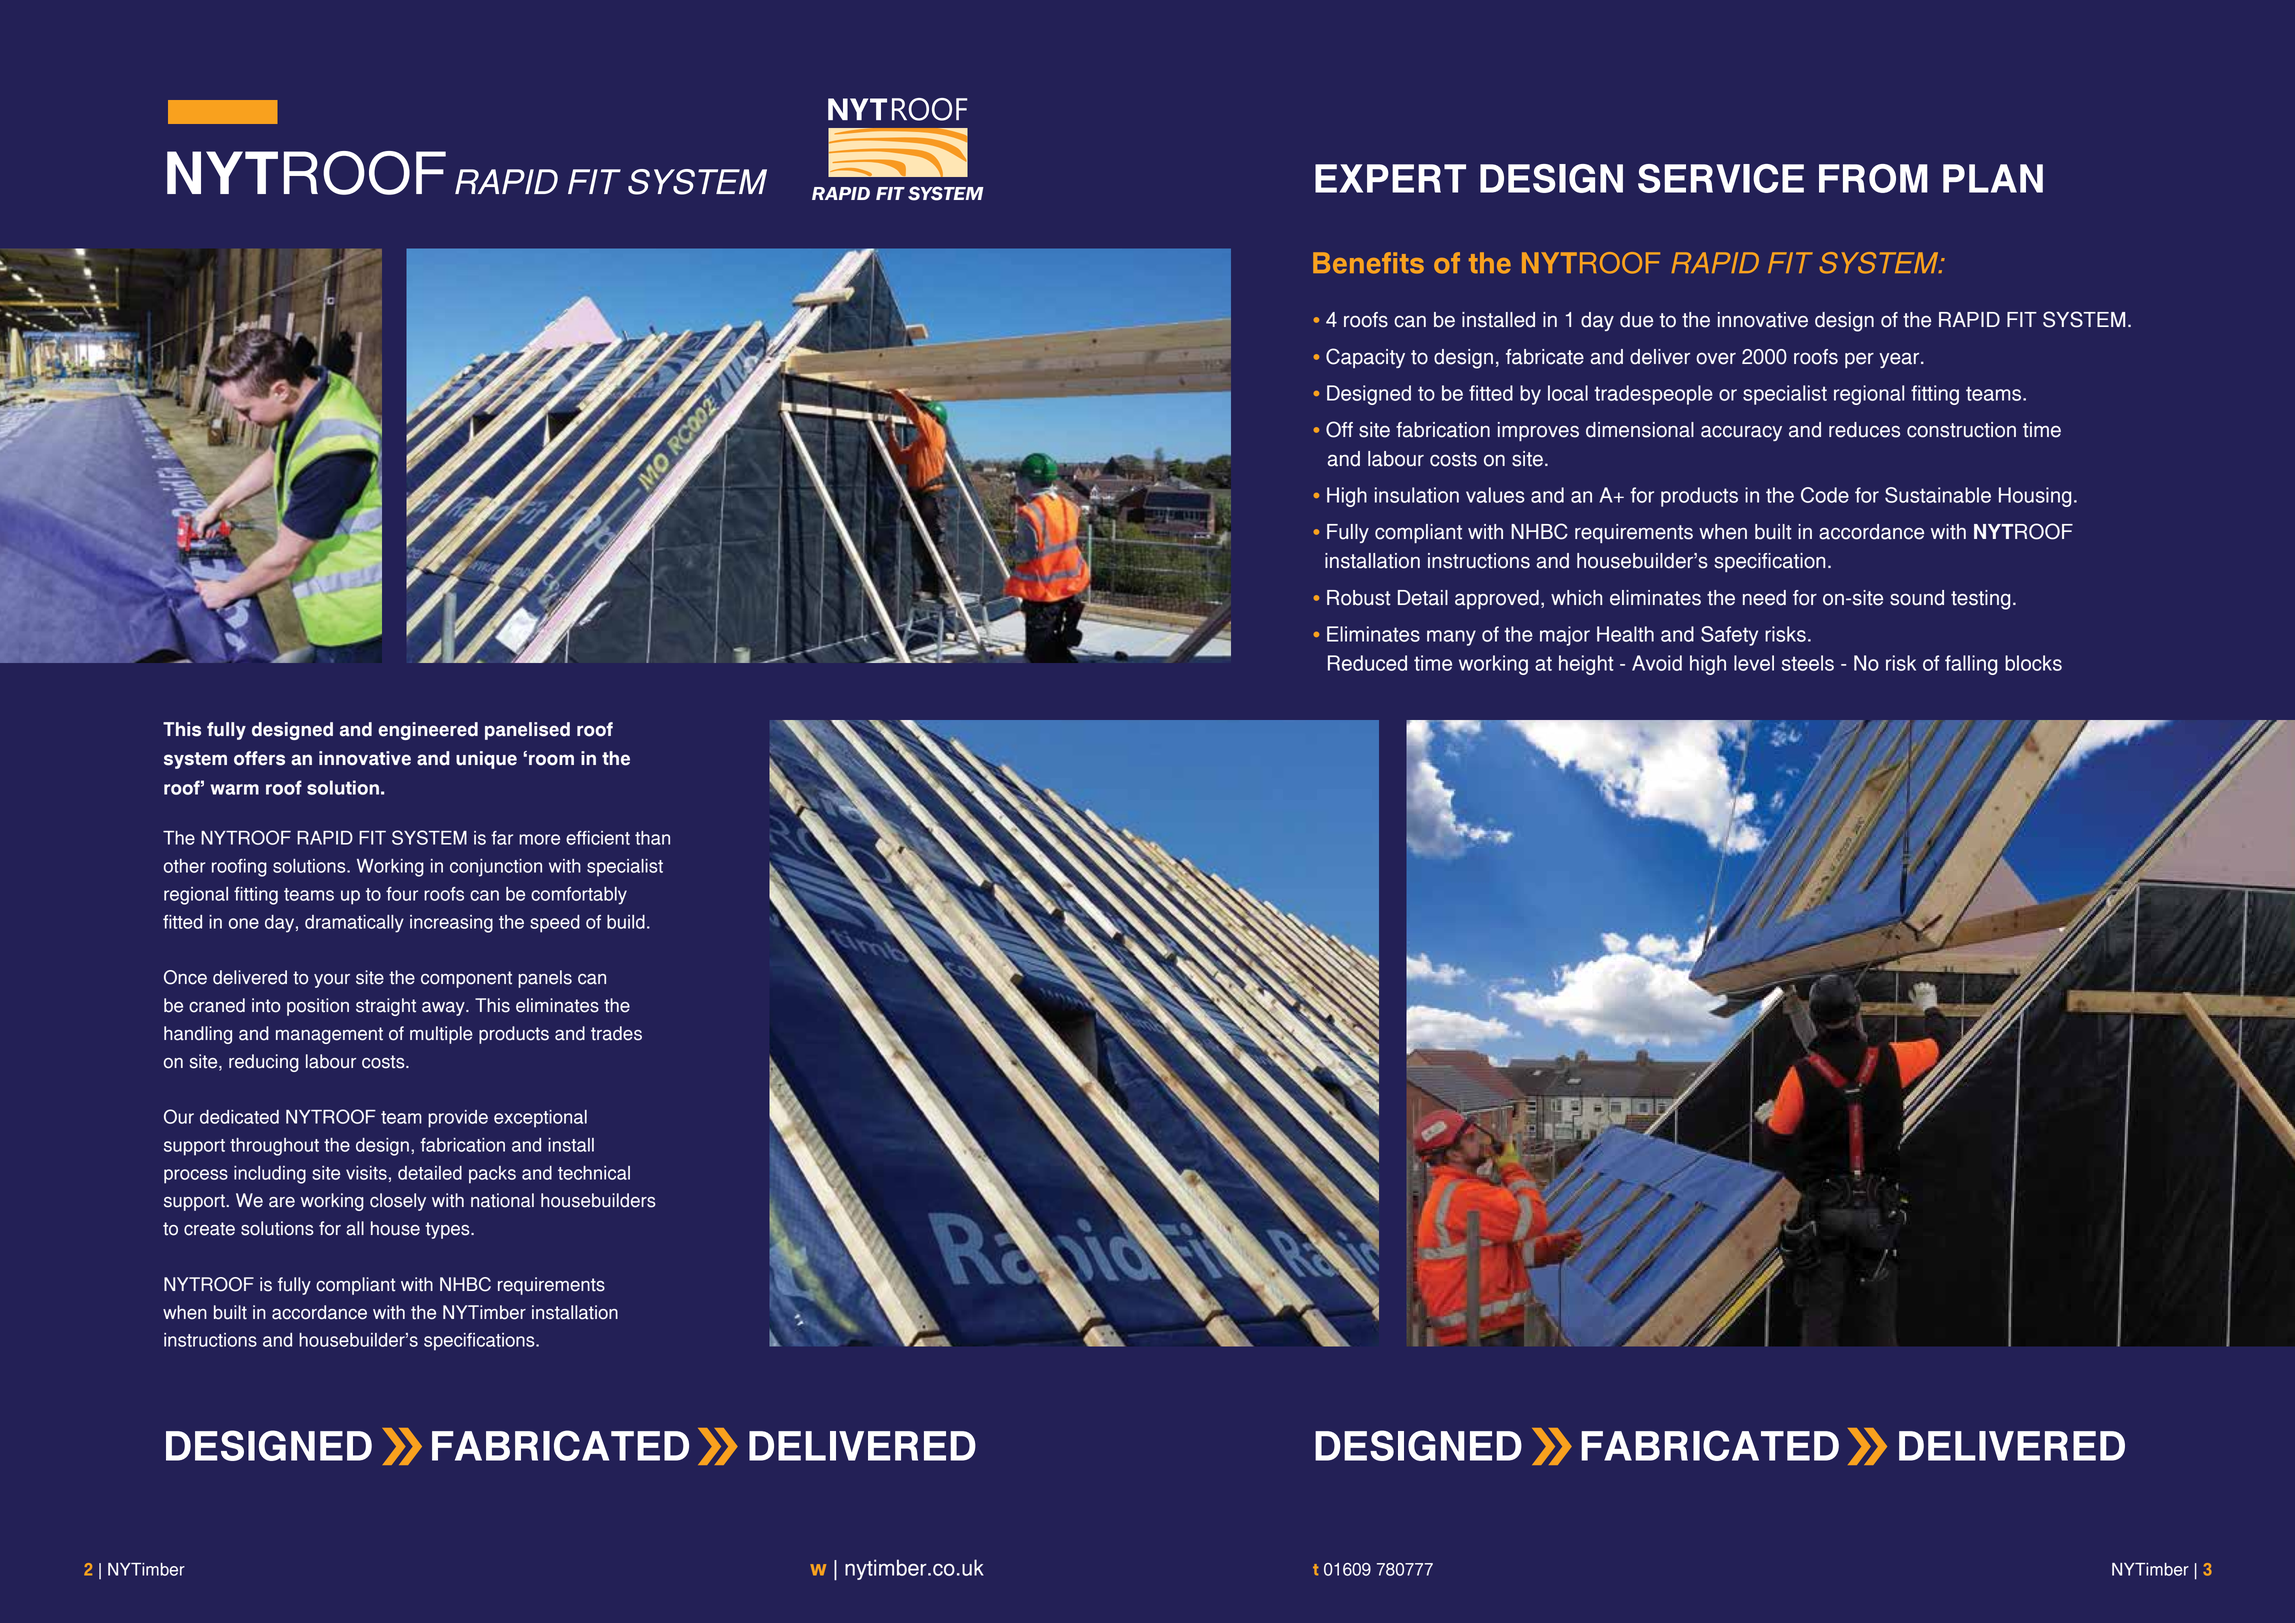  I want to click on steels, so click(1808, 663).
